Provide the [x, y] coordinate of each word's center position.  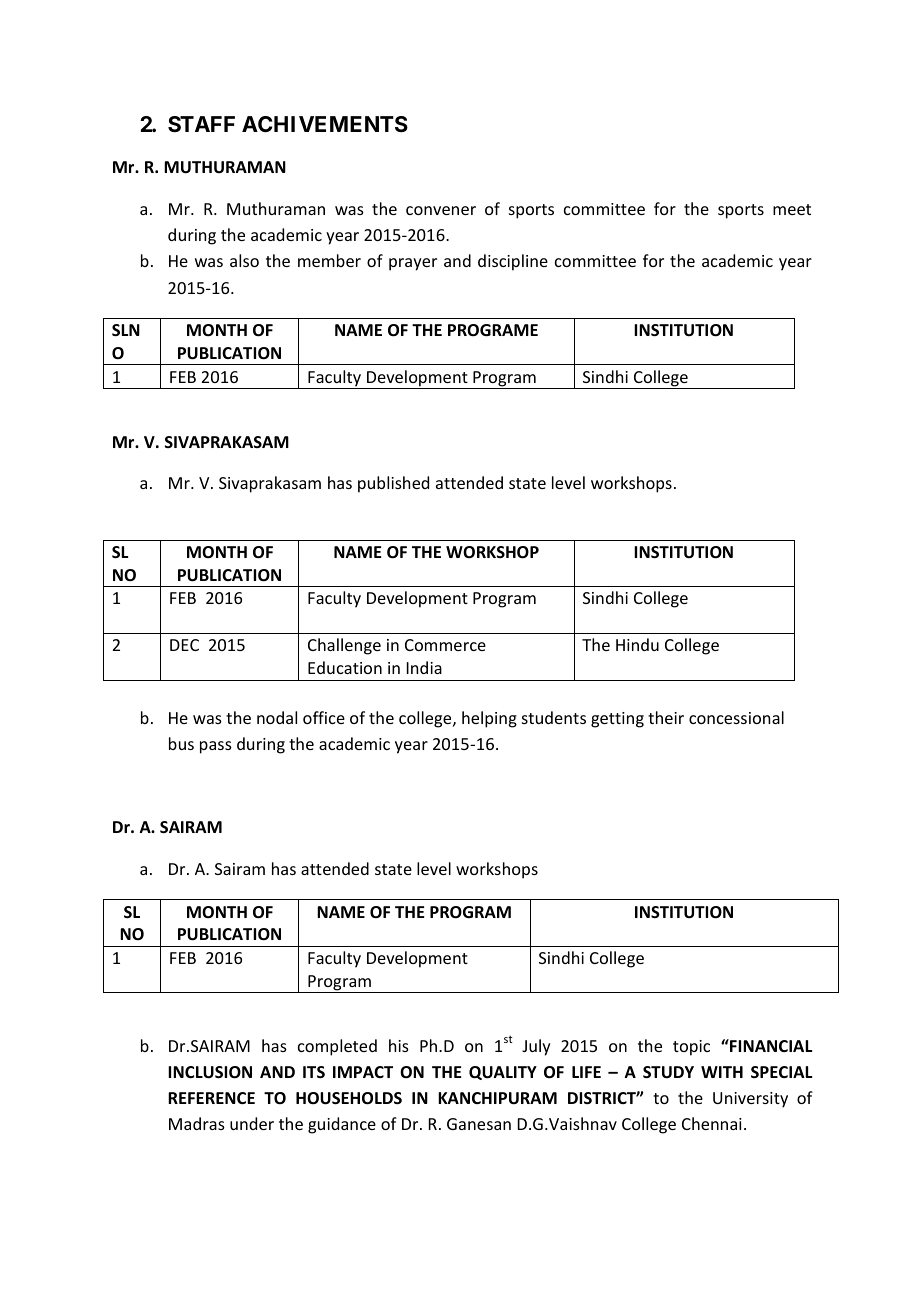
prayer [413, 264]
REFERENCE [211, 1098]
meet [792, 209]
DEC [184, 645]
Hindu [637, 644]
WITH [722, 1072]
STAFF [201, 124]
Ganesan [479, 1124]
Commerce [445, 645]
